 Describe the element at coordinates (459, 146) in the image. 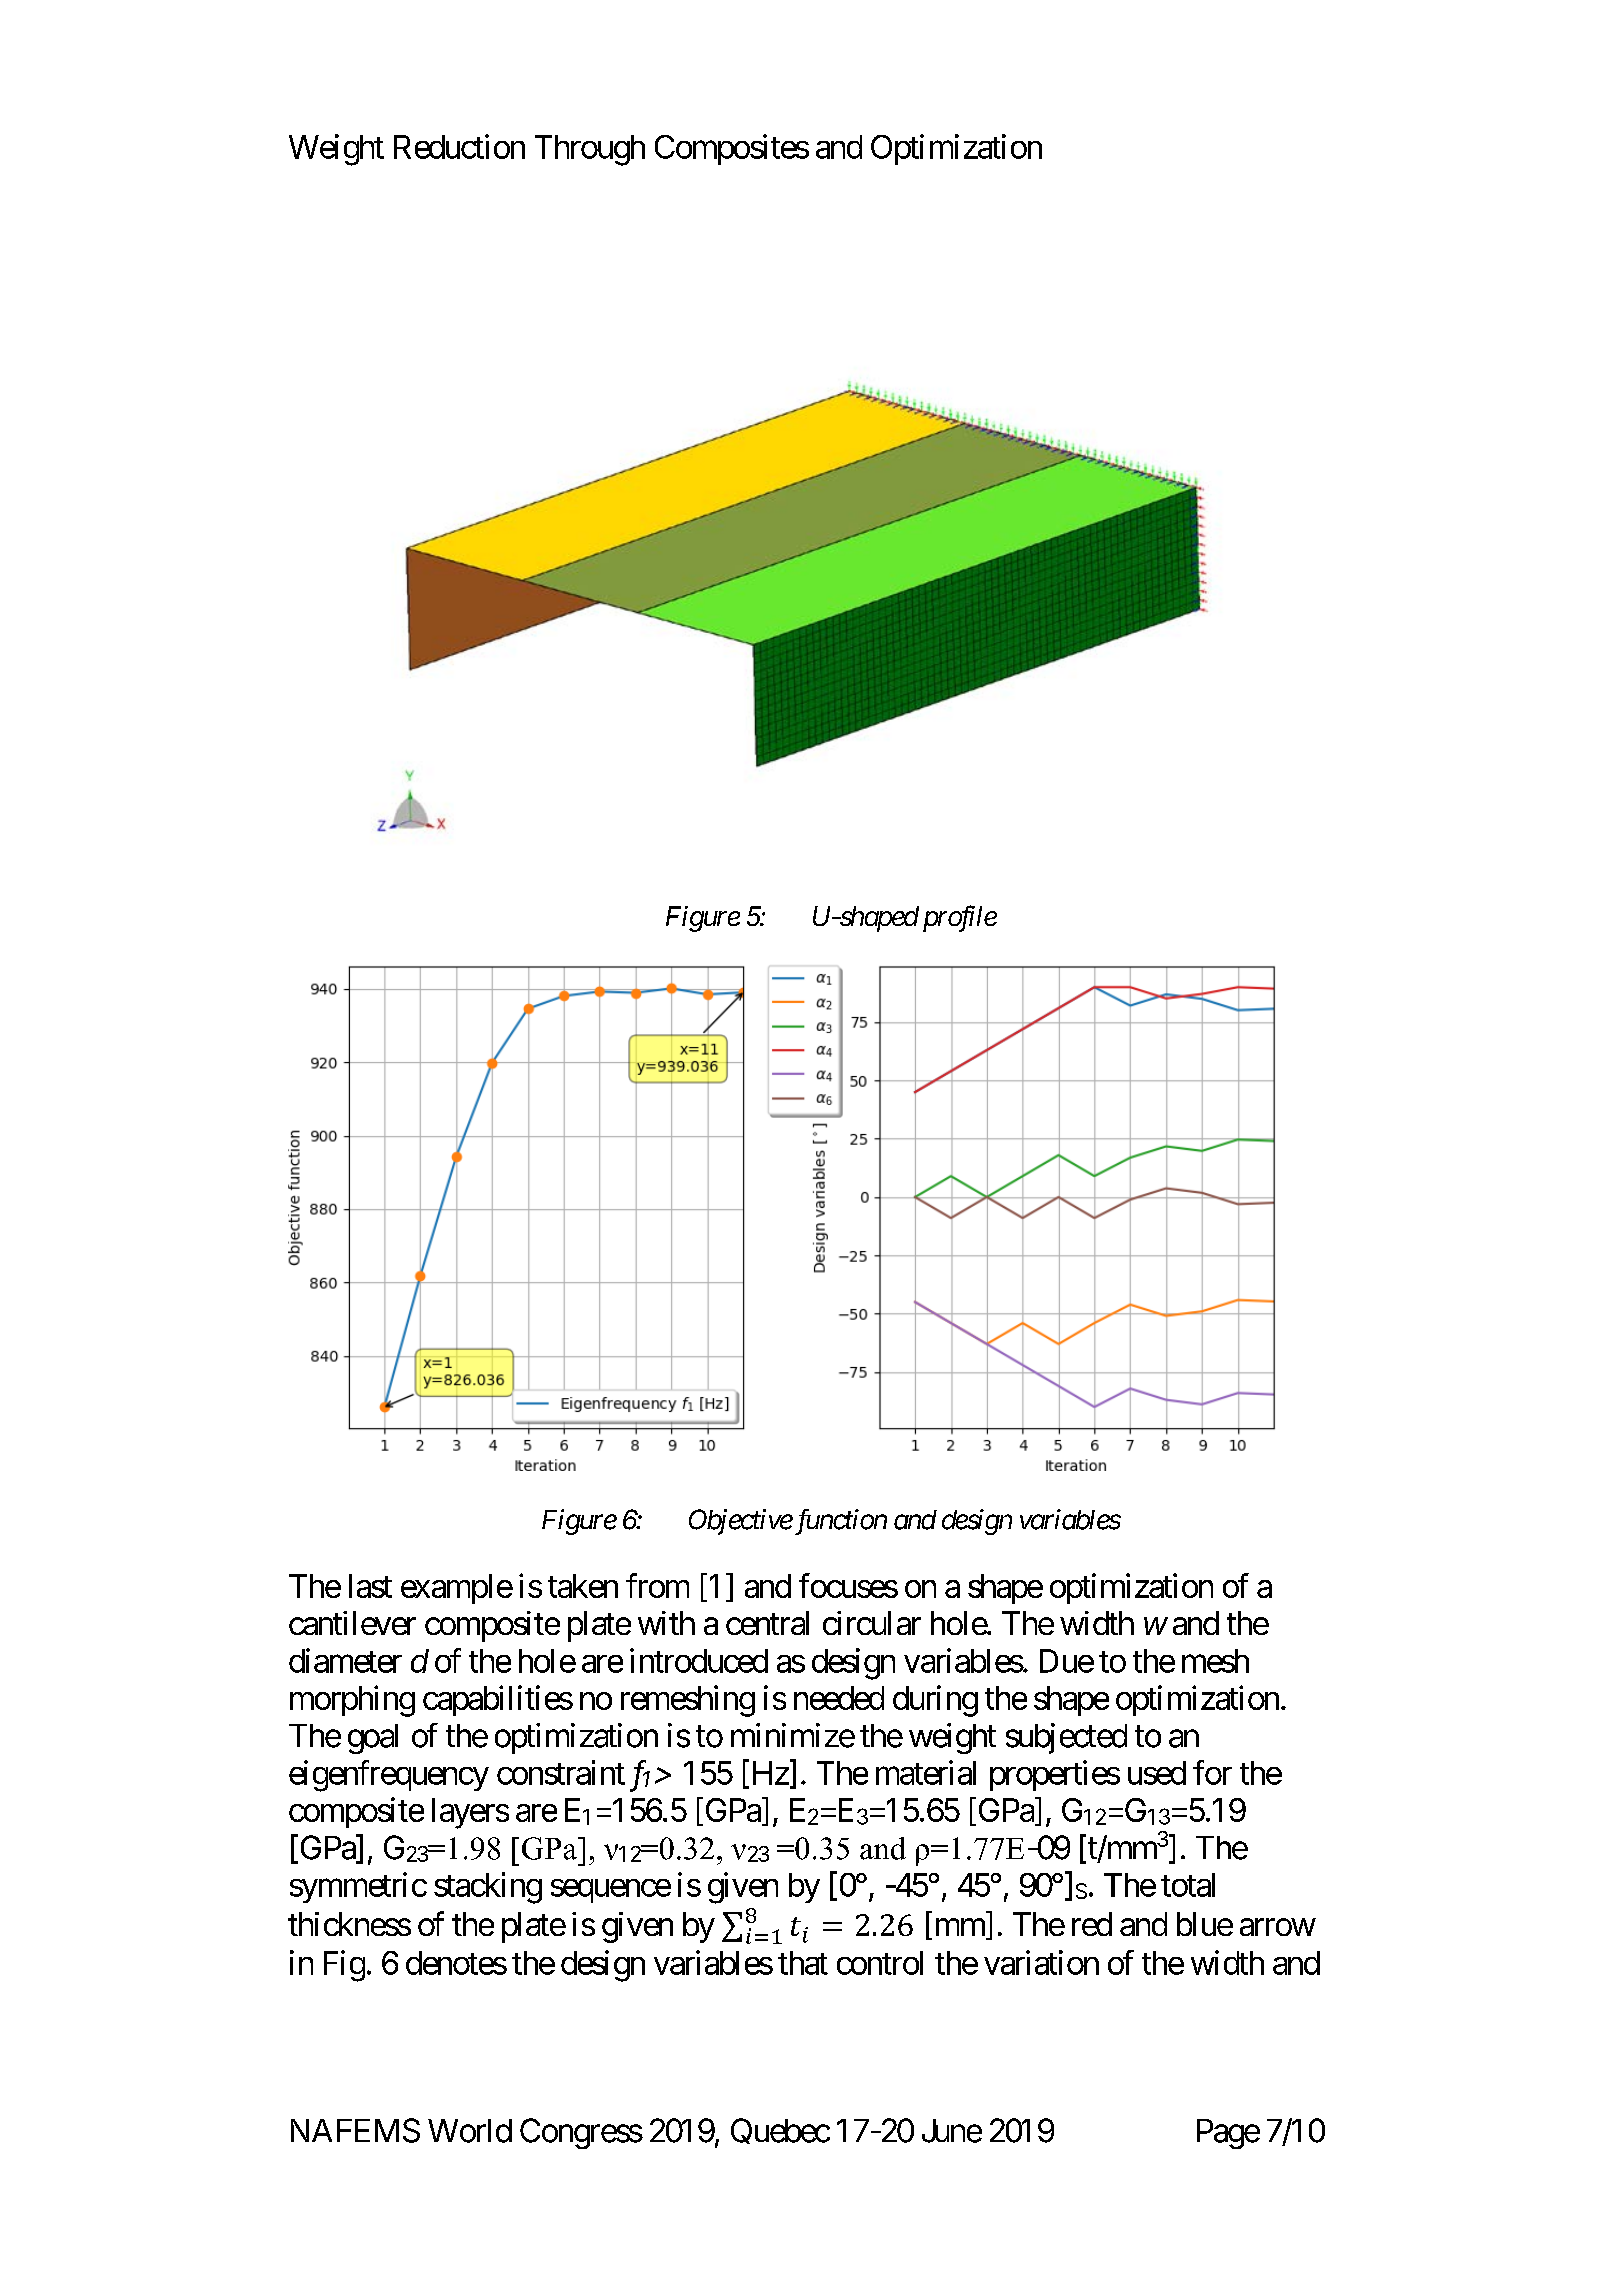

I see `Reduction` at that location.
